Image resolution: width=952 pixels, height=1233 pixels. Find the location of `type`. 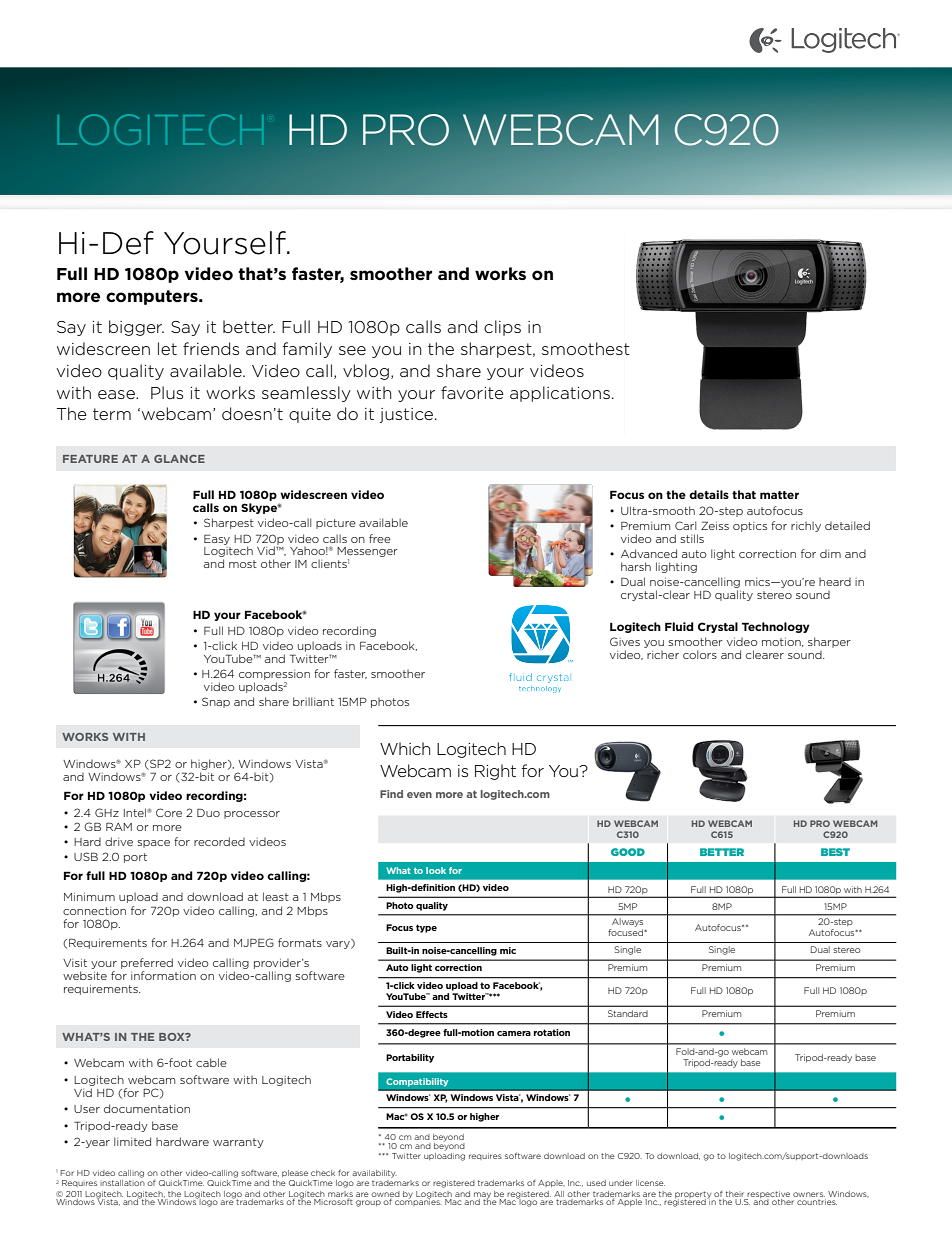

type is located at coordinates (426, 928).
